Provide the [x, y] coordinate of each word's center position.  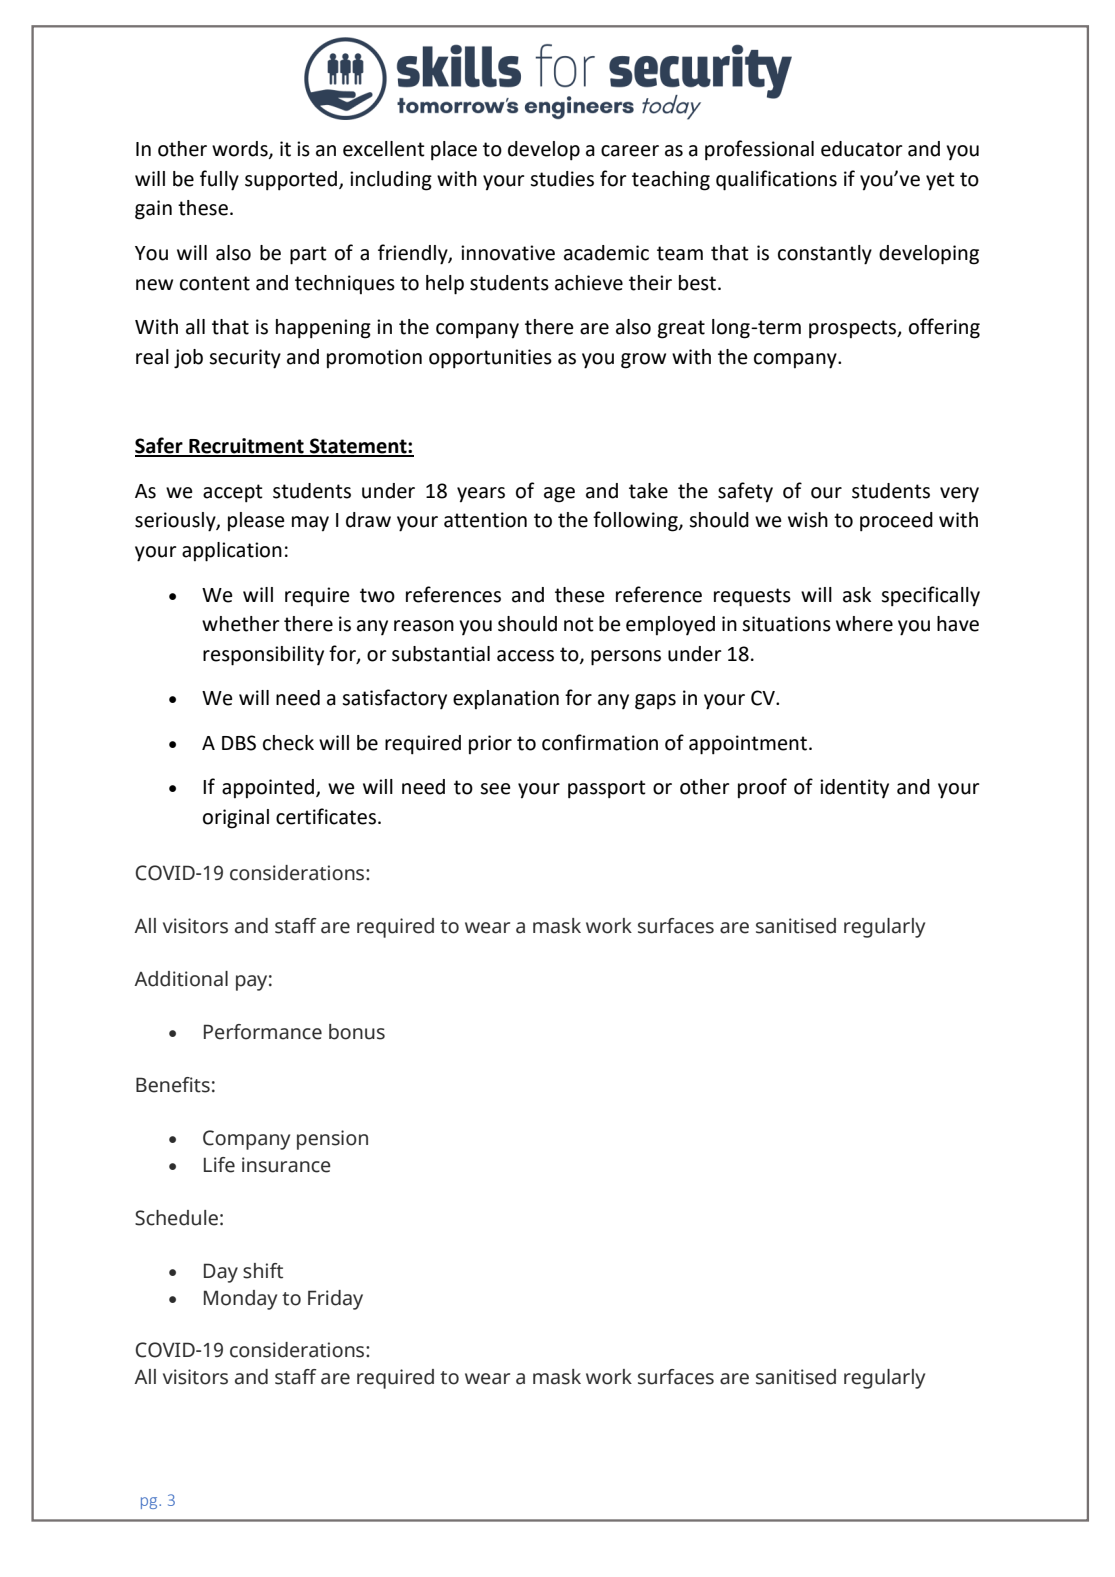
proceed [896, 522]
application [232, 552]
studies [562, 179]
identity [854, 788]
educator [862, 149]
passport [607, 789]
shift [263, 1271]
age [559, 495]
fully [219, 180]
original [236, 819]
